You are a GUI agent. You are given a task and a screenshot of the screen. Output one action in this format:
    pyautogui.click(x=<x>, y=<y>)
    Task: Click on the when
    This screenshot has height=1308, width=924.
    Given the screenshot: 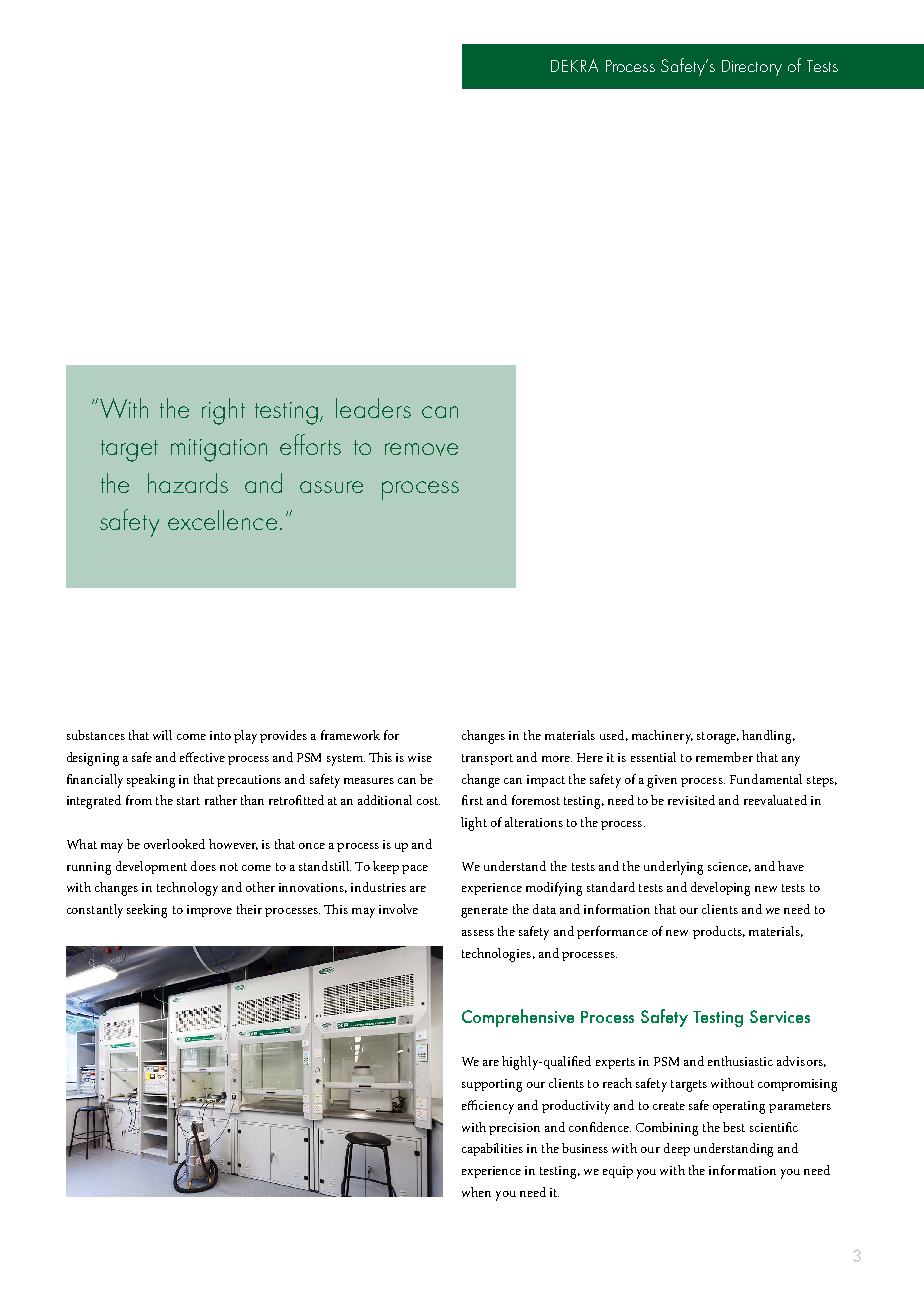 What is the action you would take?
    pyautogui.click(x=476, y=1192)
